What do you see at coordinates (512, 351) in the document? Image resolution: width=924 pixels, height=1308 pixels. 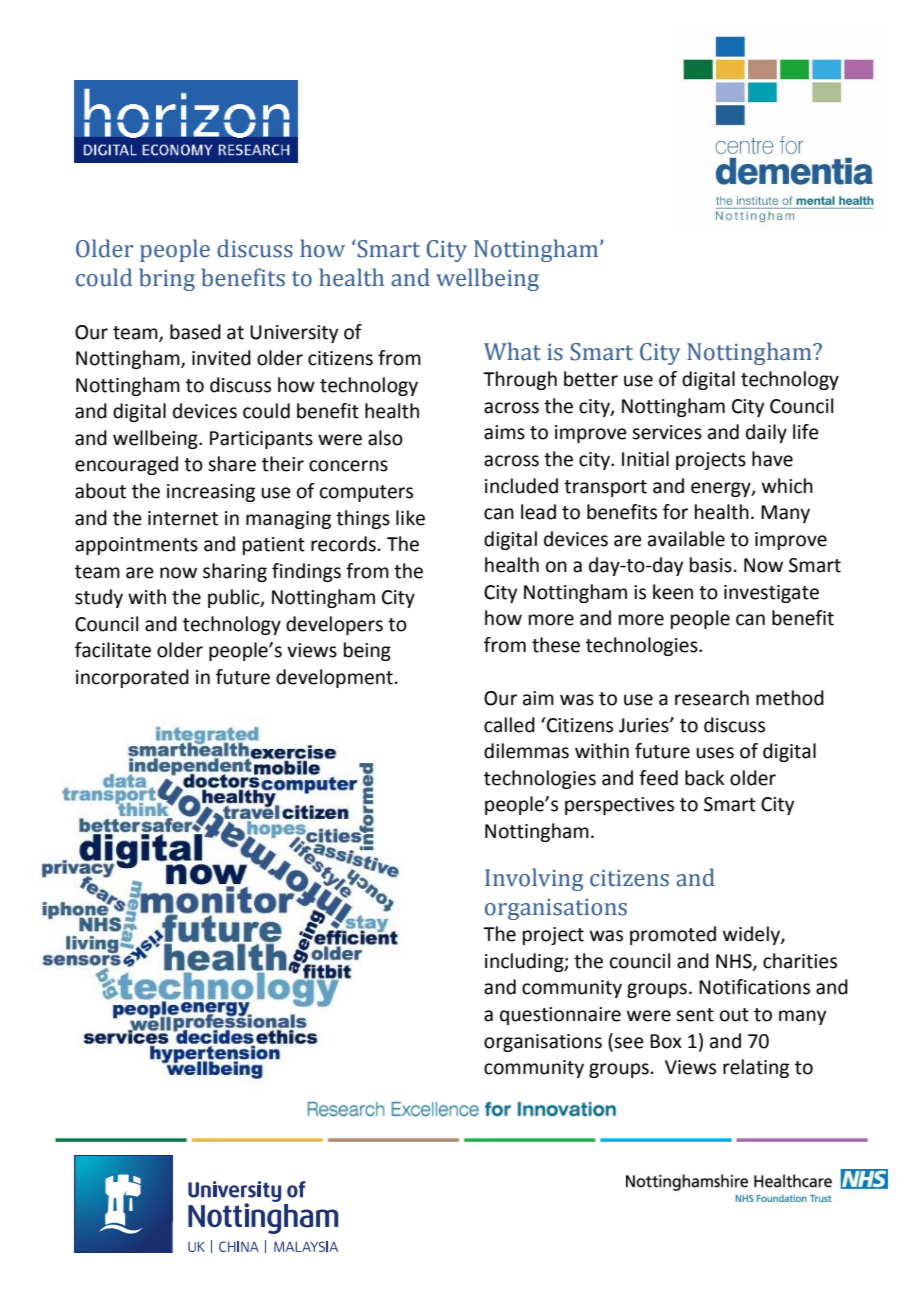 I see `What` at bounding box center [512, 351].
